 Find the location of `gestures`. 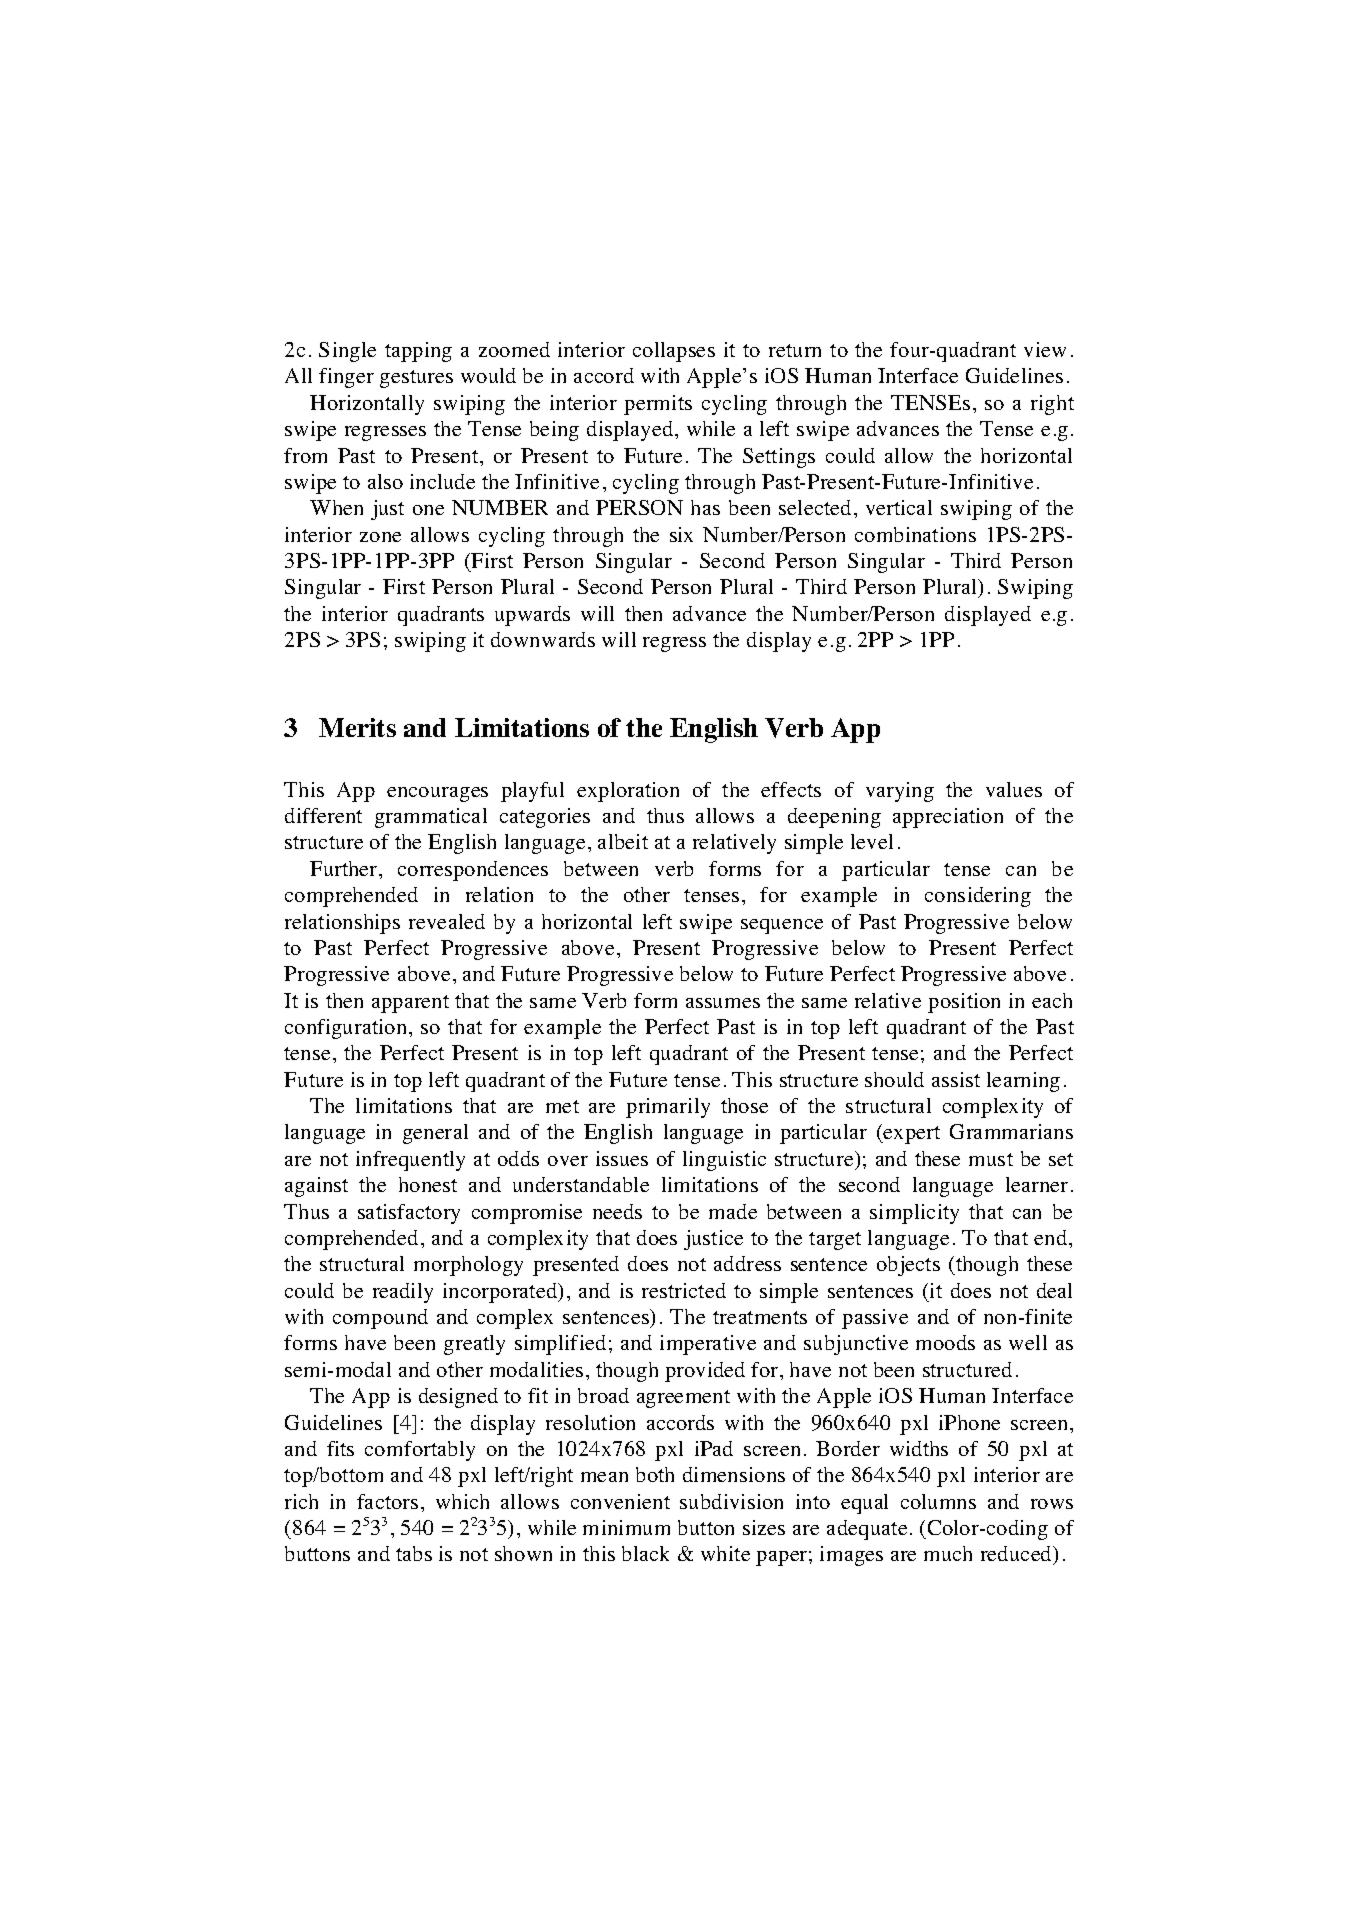

gestures is located at coordinates (416, 379).
